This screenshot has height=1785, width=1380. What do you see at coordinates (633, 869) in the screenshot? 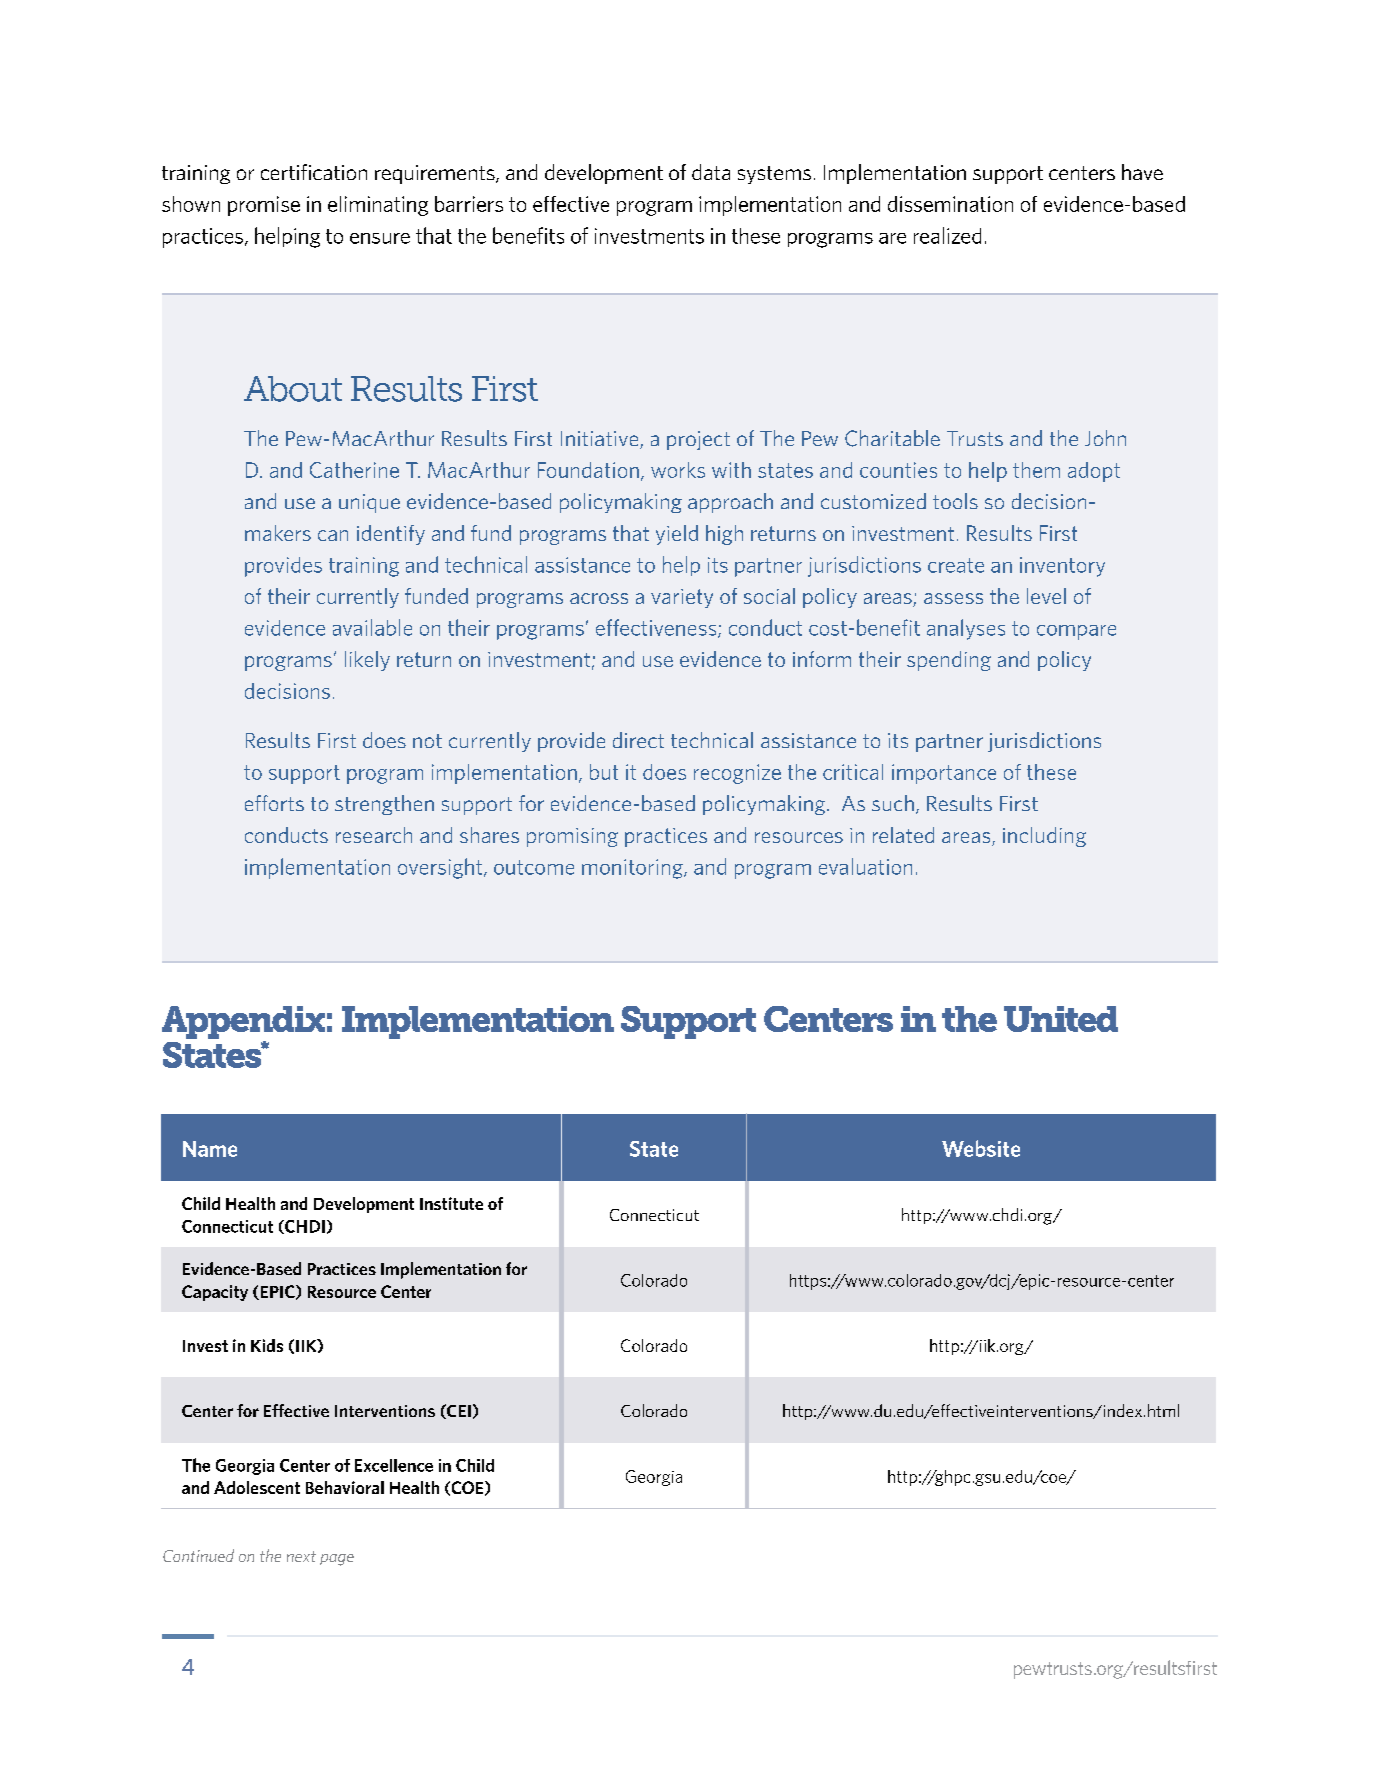
I see `monitoring` at bounding box center [633, 869].
